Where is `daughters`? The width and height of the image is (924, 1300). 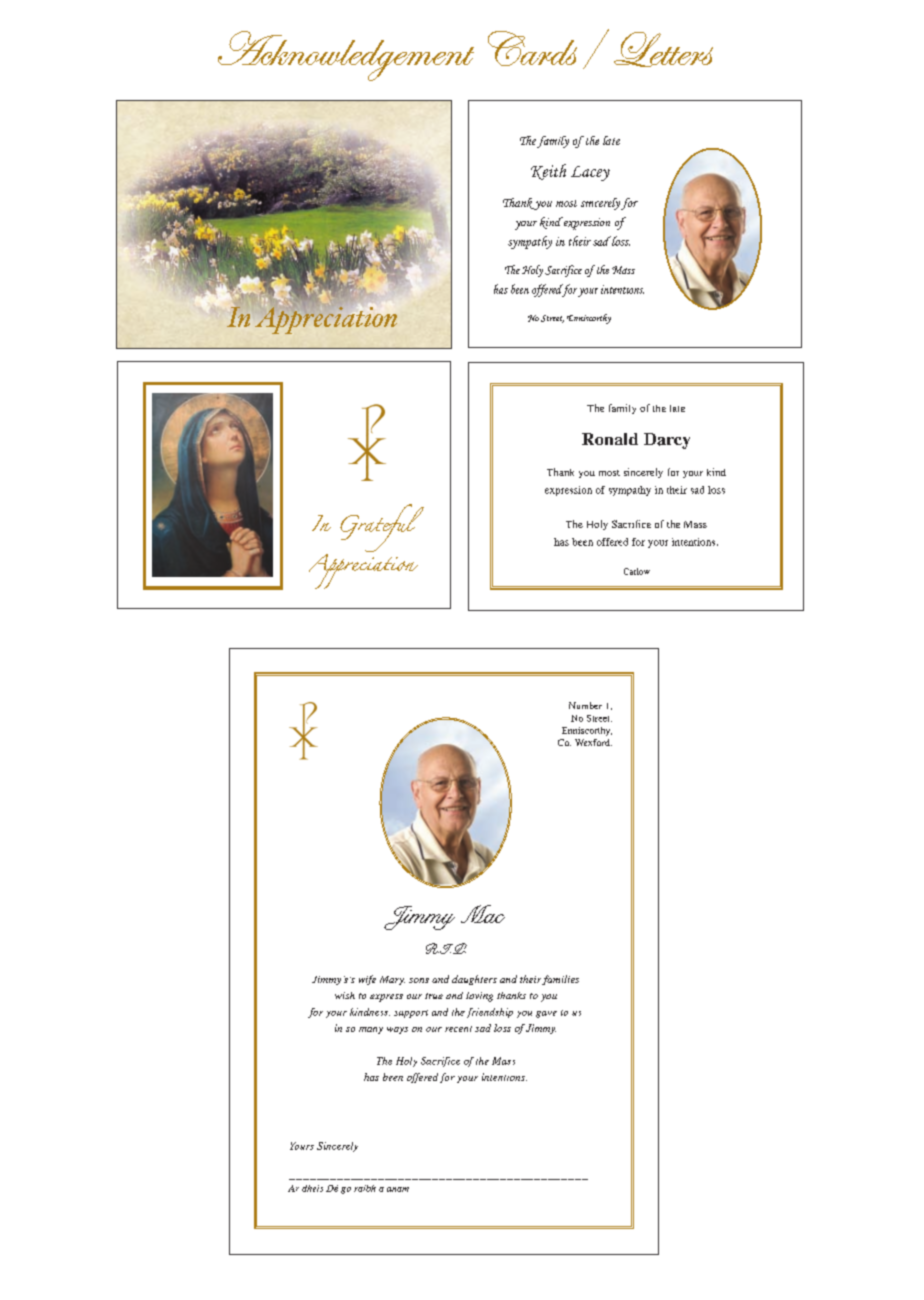
daughters is located at coordinates (474, 980).
